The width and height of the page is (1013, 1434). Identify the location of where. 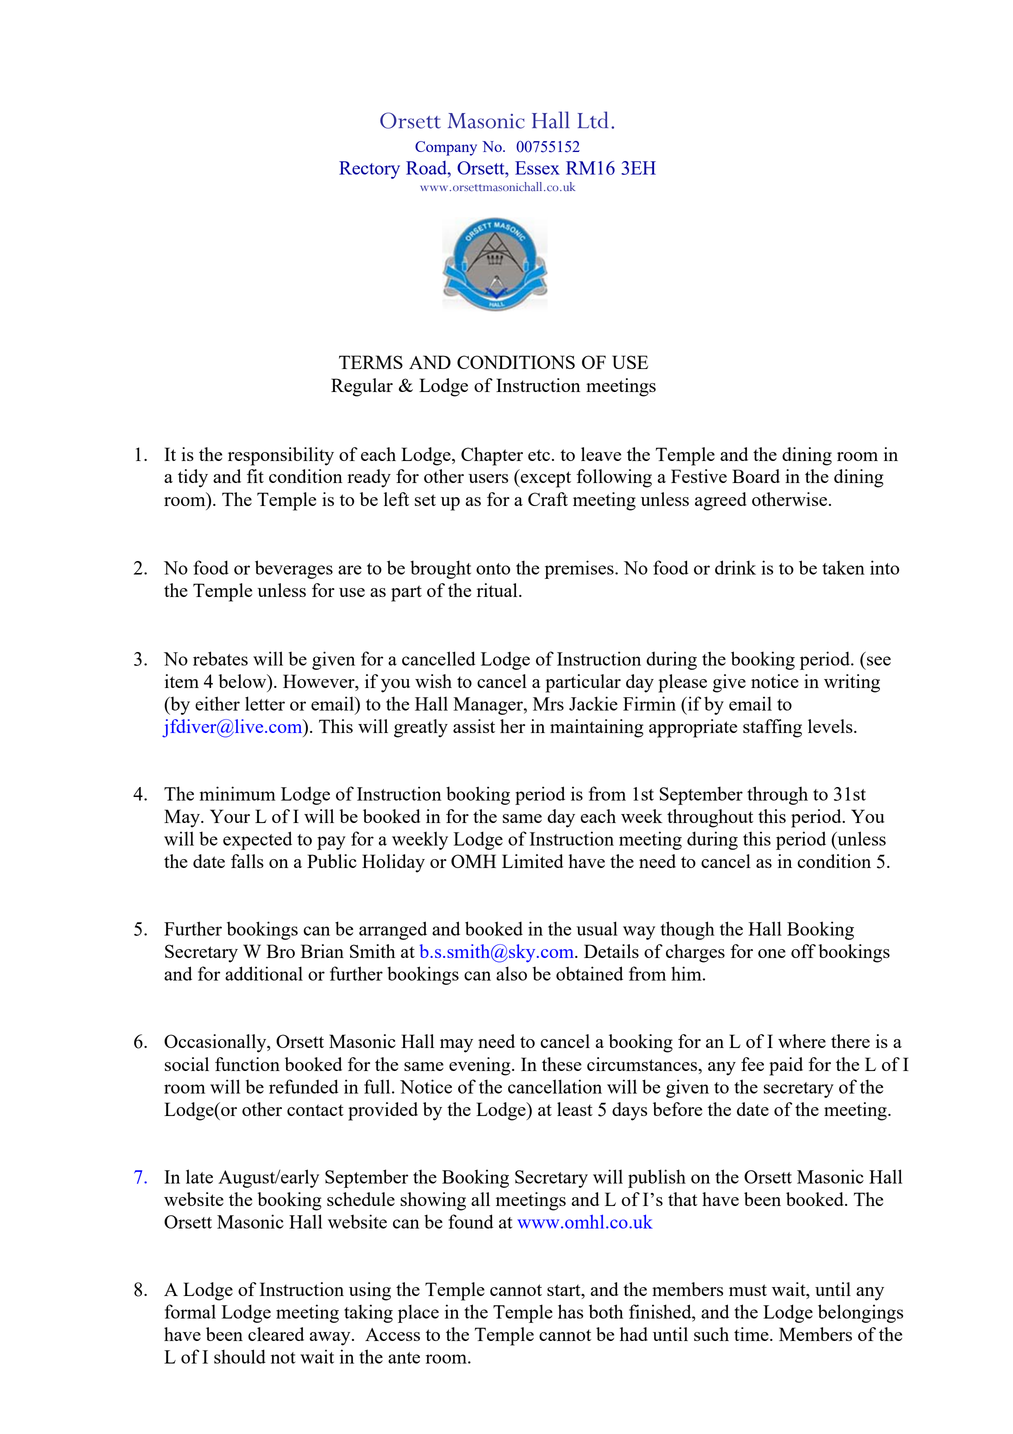
(802, 1041).
